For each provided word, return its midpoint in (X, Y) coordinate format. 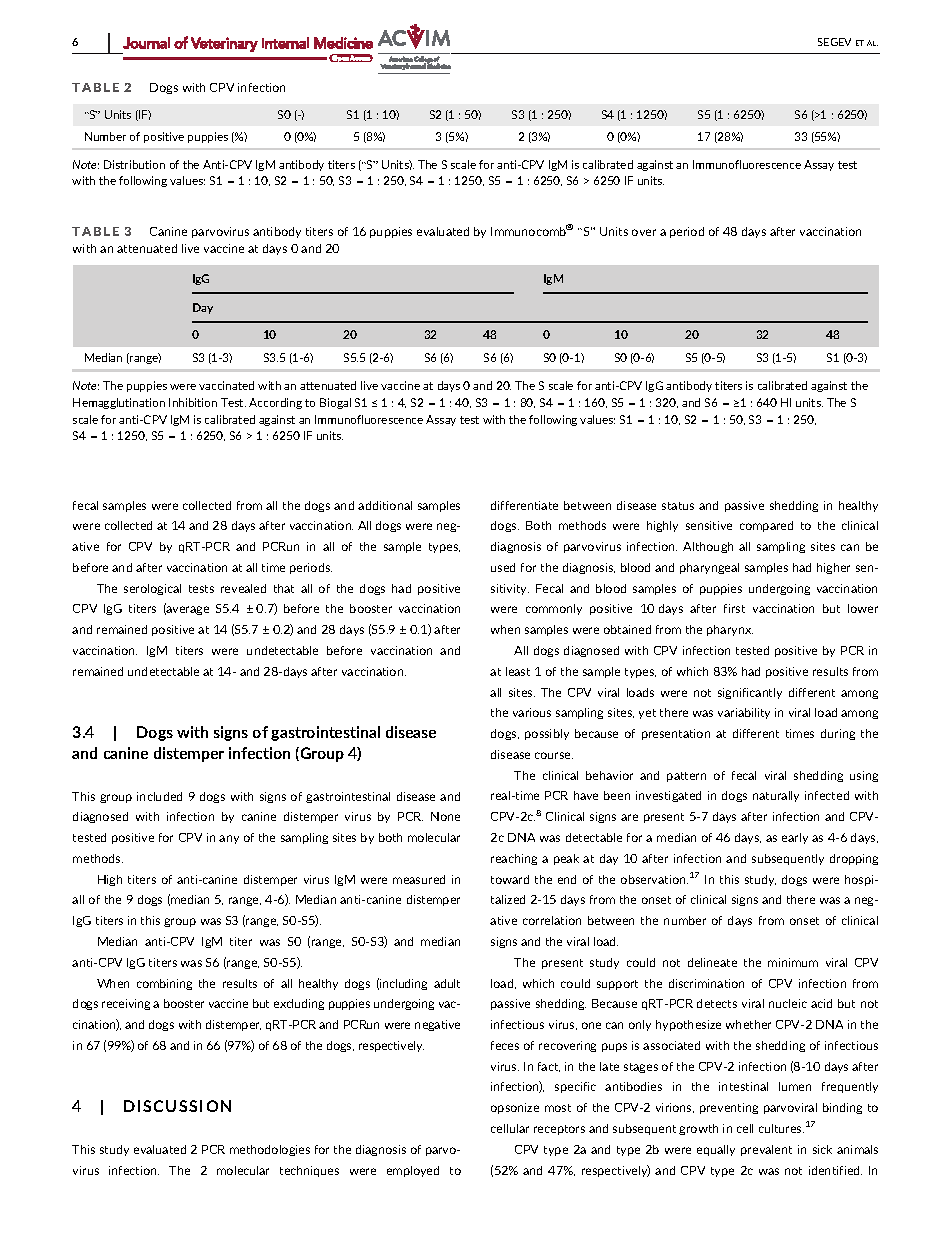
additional (385, 505)
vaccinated (226, 385)
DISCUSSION (177, 1106)
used (503, 567)
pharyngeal (709, 568)
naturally (776, 796)
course (554, 755)
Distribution (134, 164)
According (275, 403)
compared (766, 526)
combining (164, 984)
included (159, 796)
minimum (793, 962)
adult (447, 983)
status (678, 506)
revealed (243, 588)
